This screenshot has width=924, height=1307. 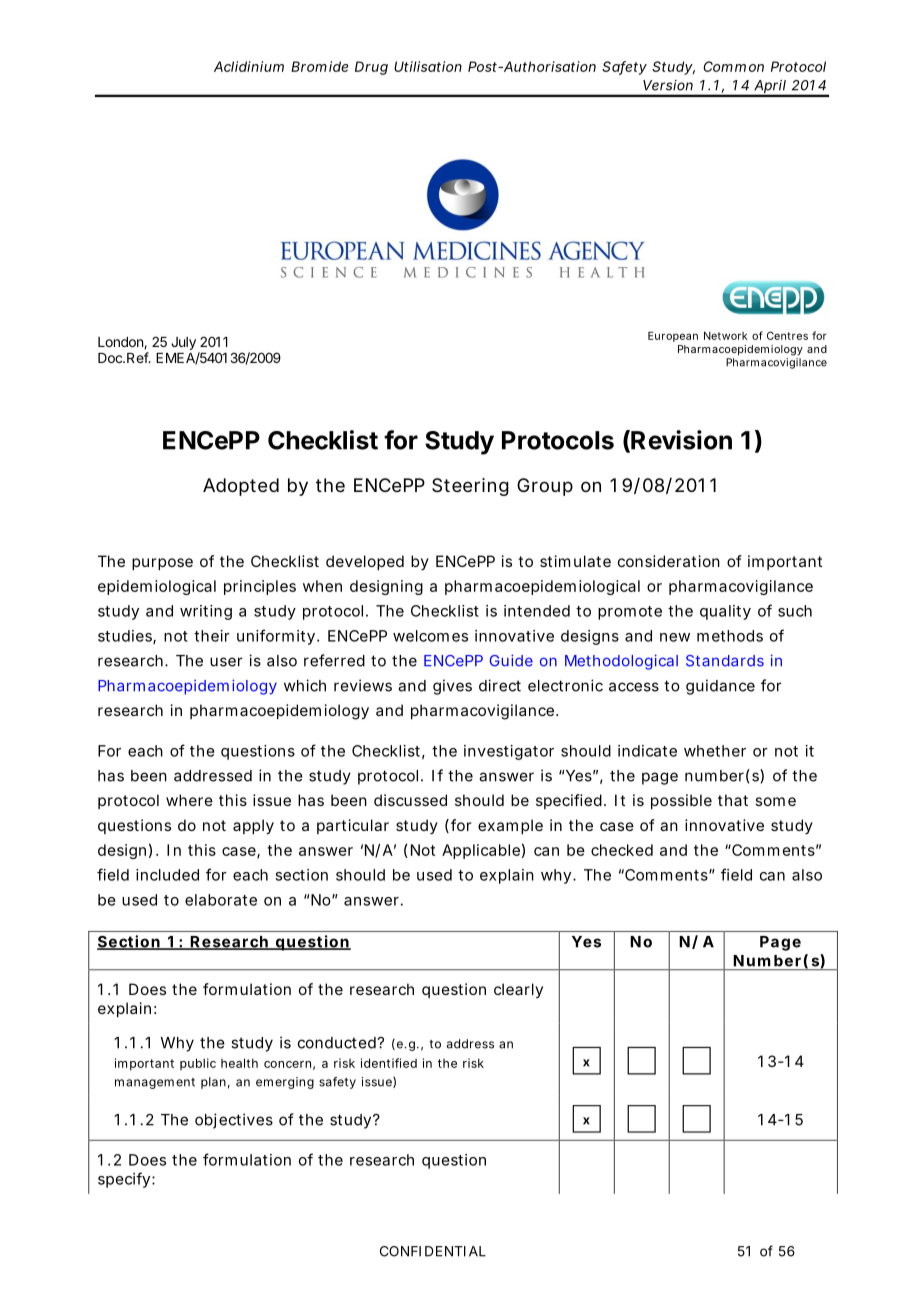 I want to click on Standards, so click(x=725, y=661).
